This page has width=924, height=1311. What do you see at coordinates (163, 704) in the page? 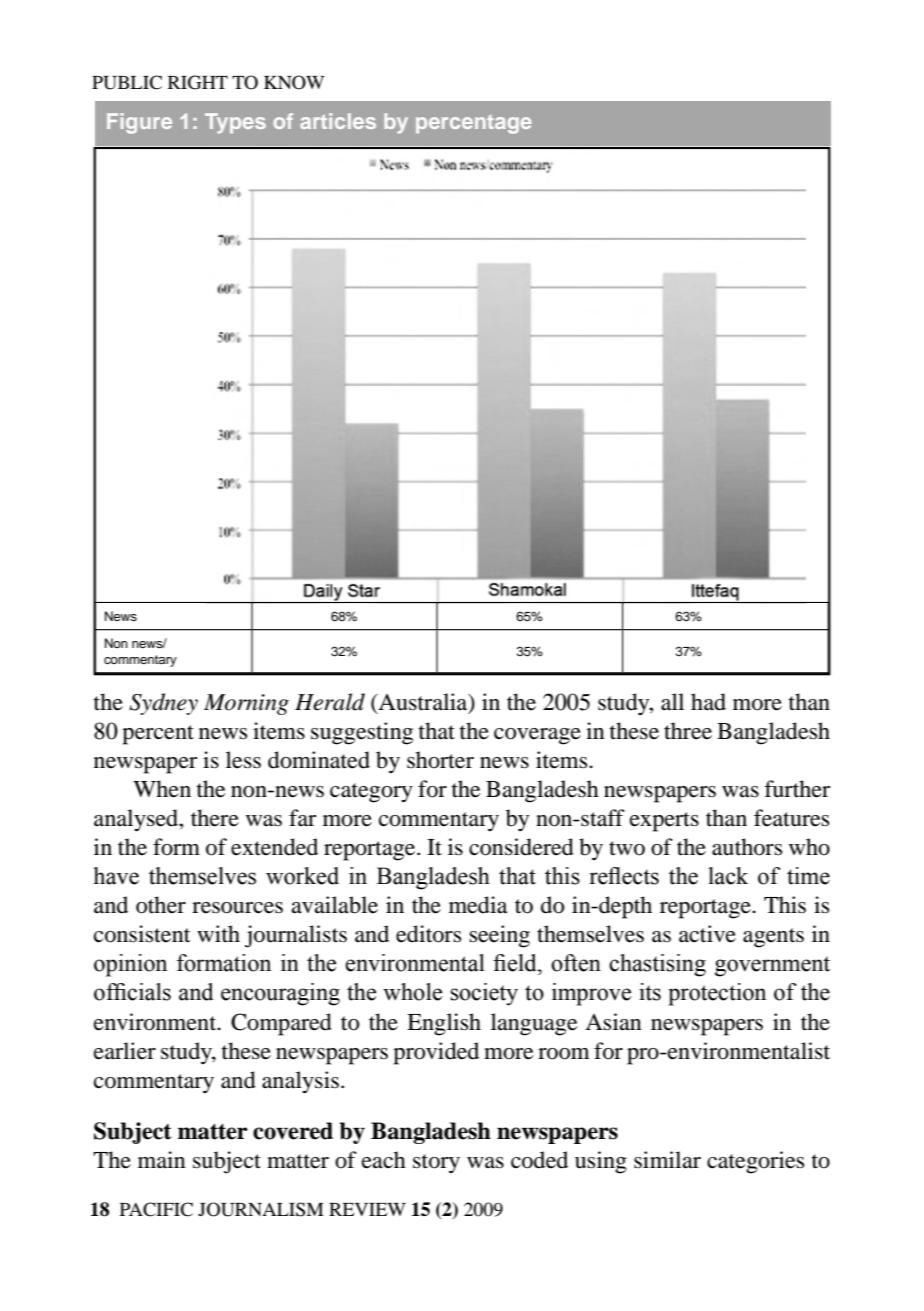
I see `Sydney` at bounding box center [163, 704].
